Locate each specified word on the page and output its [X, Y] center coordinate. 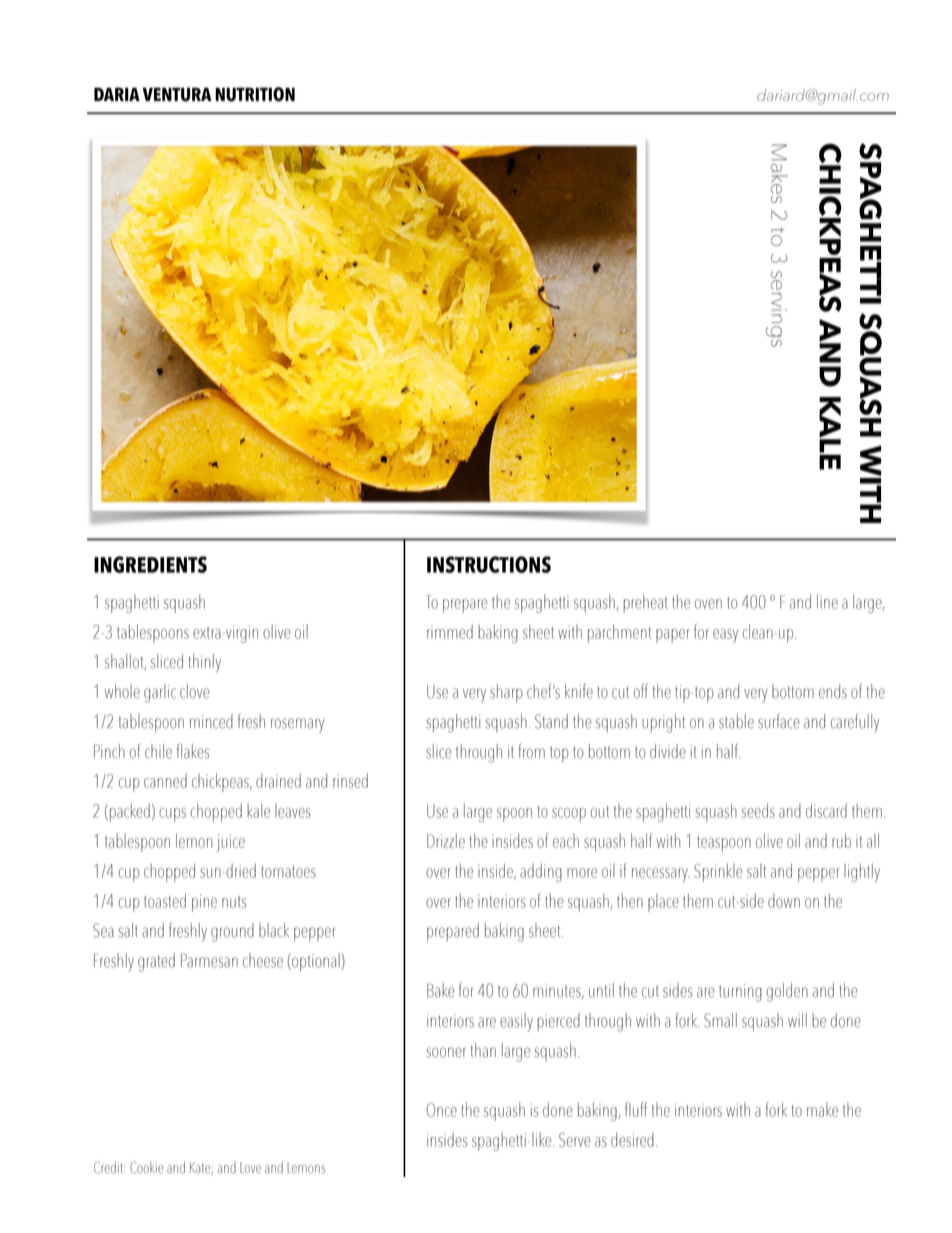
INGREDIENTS [150, 564]
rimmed [450, 631]
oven [708, 604]
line [827, 601]
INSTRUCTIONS [489, 564]
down [784, 901]
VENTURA [177, 94]
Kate [201, 1168]
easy [725, 636]
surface [779, 721]
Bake [440, 990]
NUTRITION [255, 94]
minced [211, 721]
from [531, 751]
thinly [204, 663]
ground [232, 932]
